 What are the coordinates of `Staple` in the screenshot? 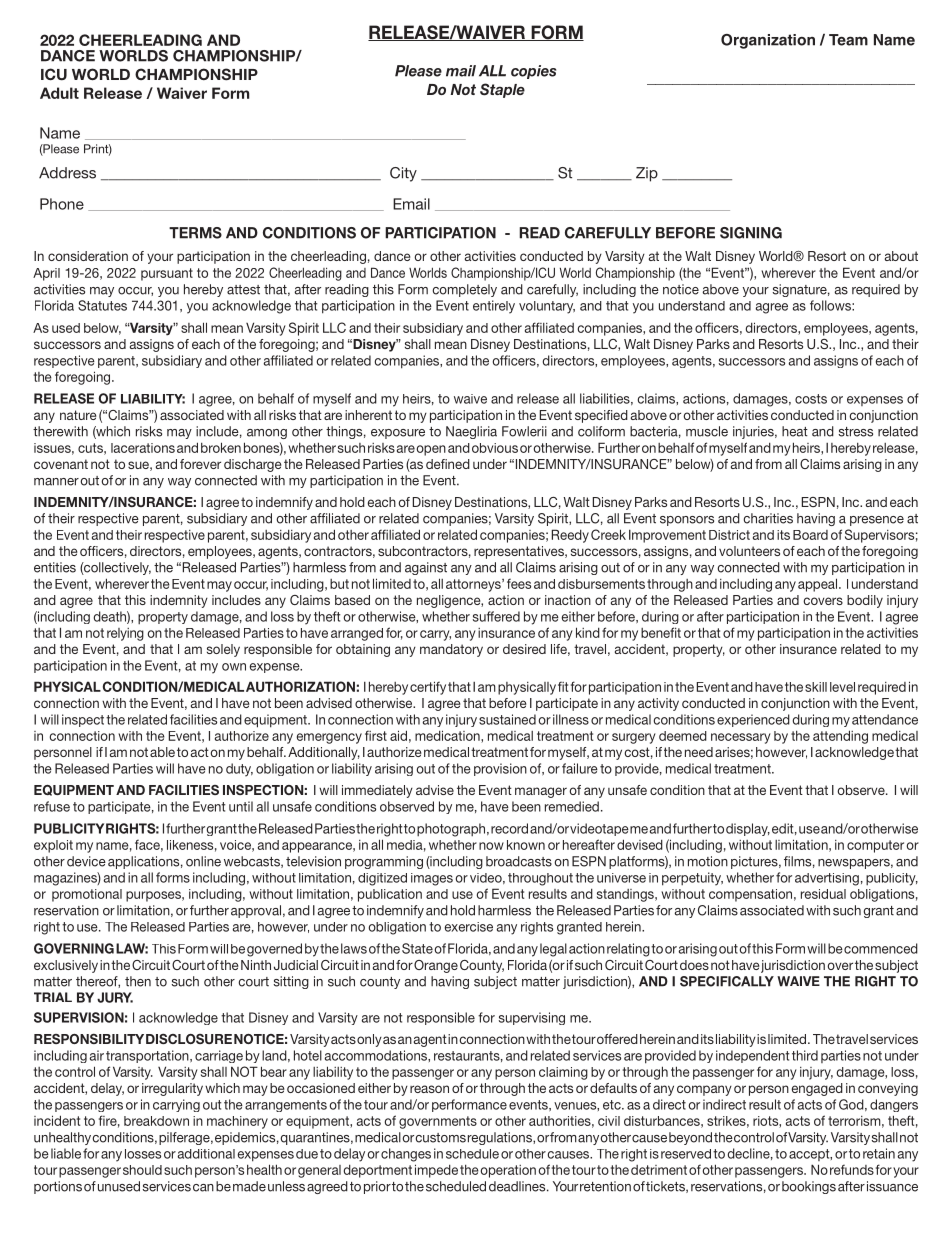 It's located at (502, 90).
